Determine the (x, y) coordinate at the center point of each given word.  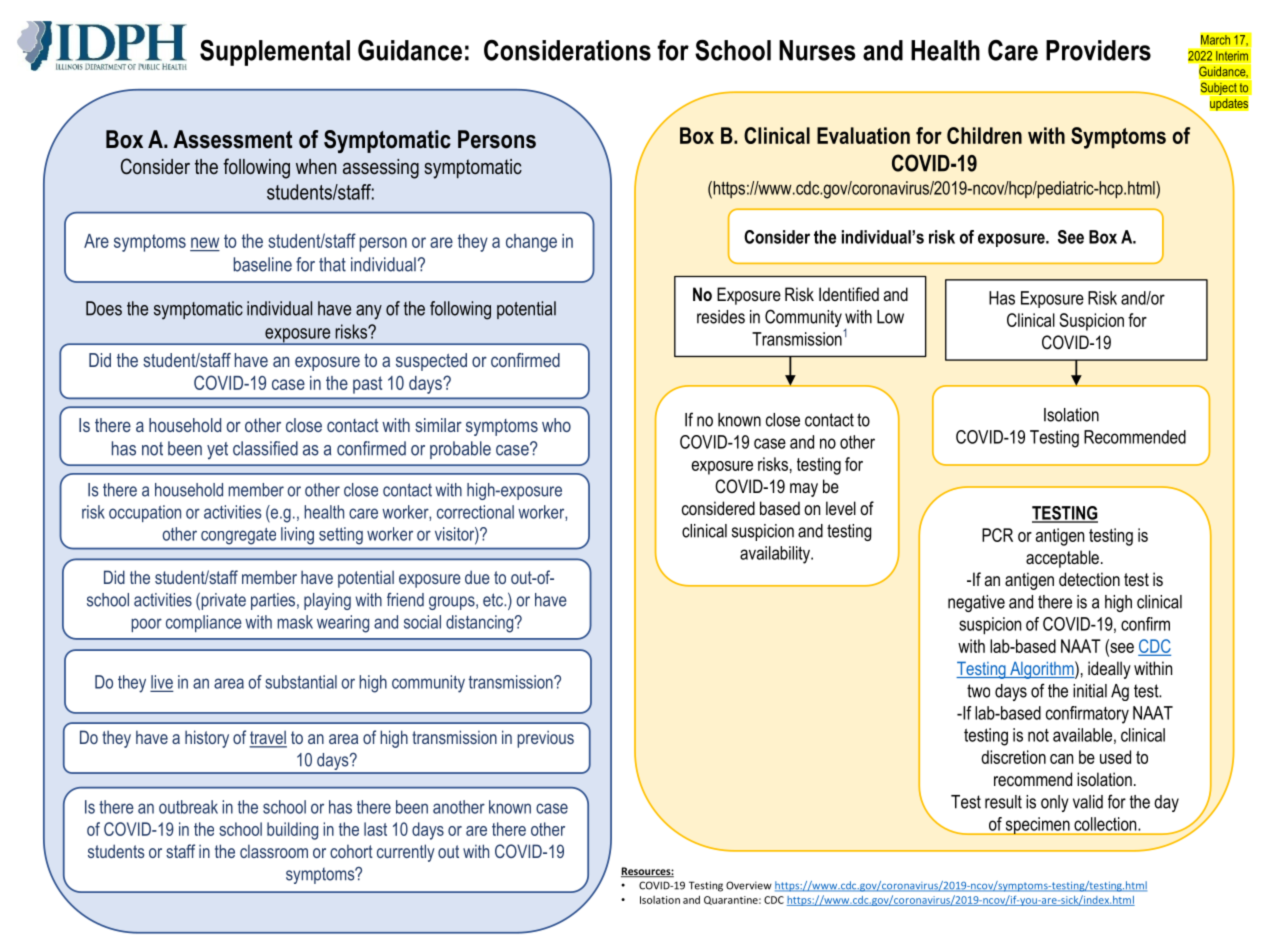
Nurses (817, 50)
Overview (749, 885)
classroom (274, 851)
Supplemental (275, 52)
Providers (1098, 50)
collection (1106, 824)
